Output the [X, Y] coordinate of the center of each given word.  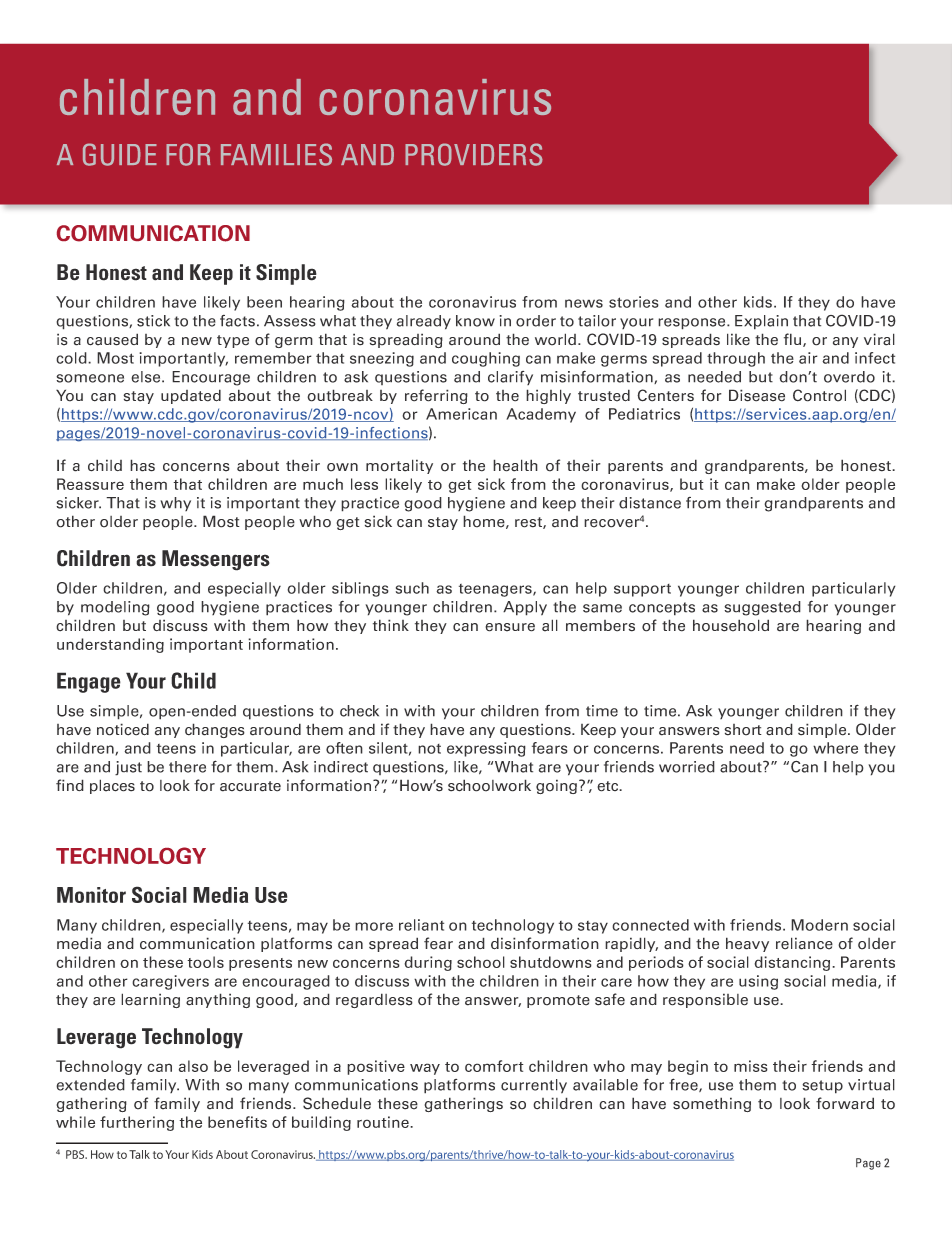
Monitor [91, 895]
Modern [819, 925]
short [743, 730]
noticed [123, 729]
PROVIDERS [474, 154]
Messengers [216, 560]
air [808, 358]
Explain [761, 322]
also [193, 1066]
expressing [486, 749]
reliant [421, 925]
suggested [762, 608]
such [412, 588]
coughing [486, 359]
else [147, 377]
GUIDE [120, 154]
